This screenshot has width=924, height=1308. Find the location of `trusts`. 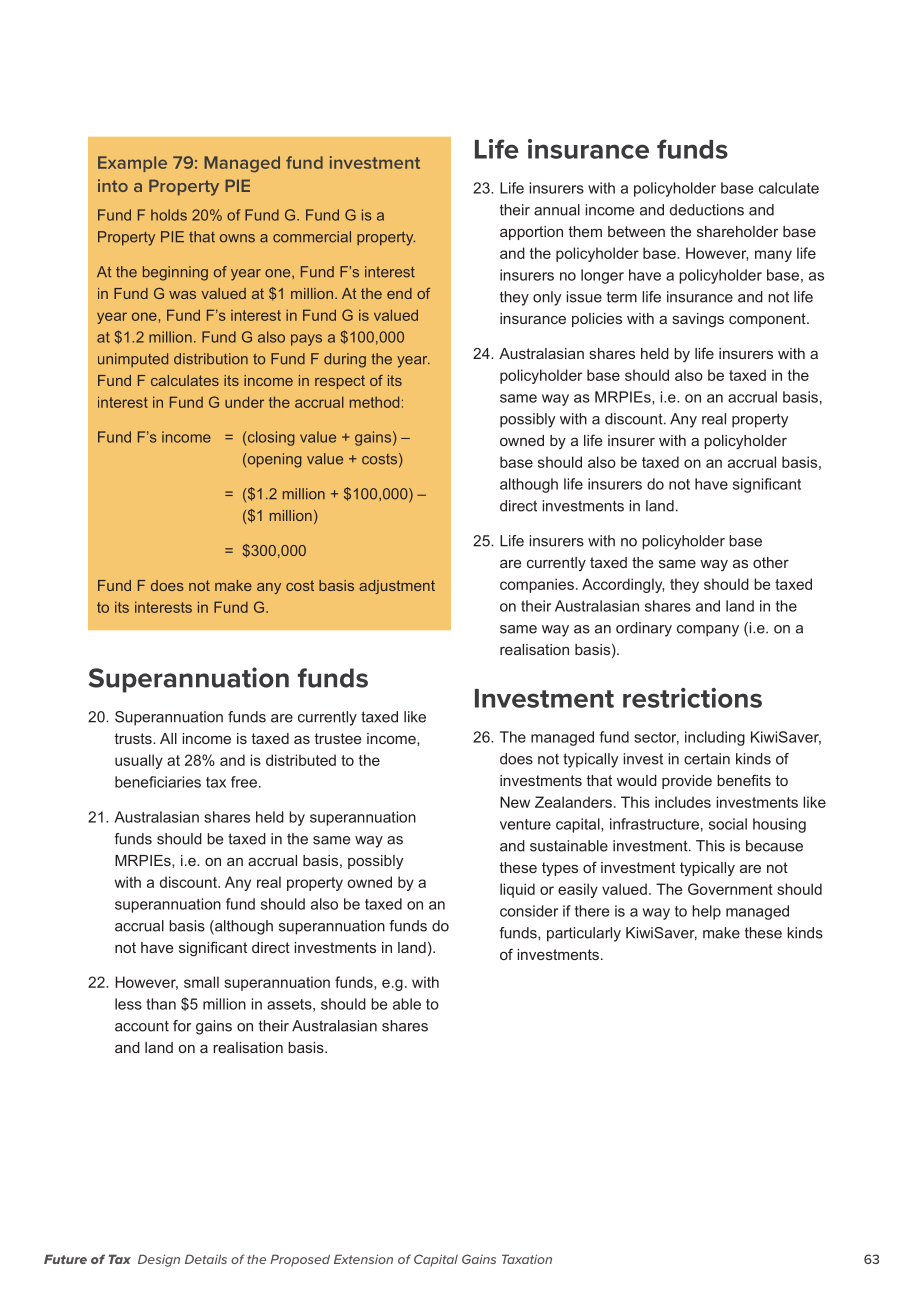

trusts is located at coordinates (134, 738).
